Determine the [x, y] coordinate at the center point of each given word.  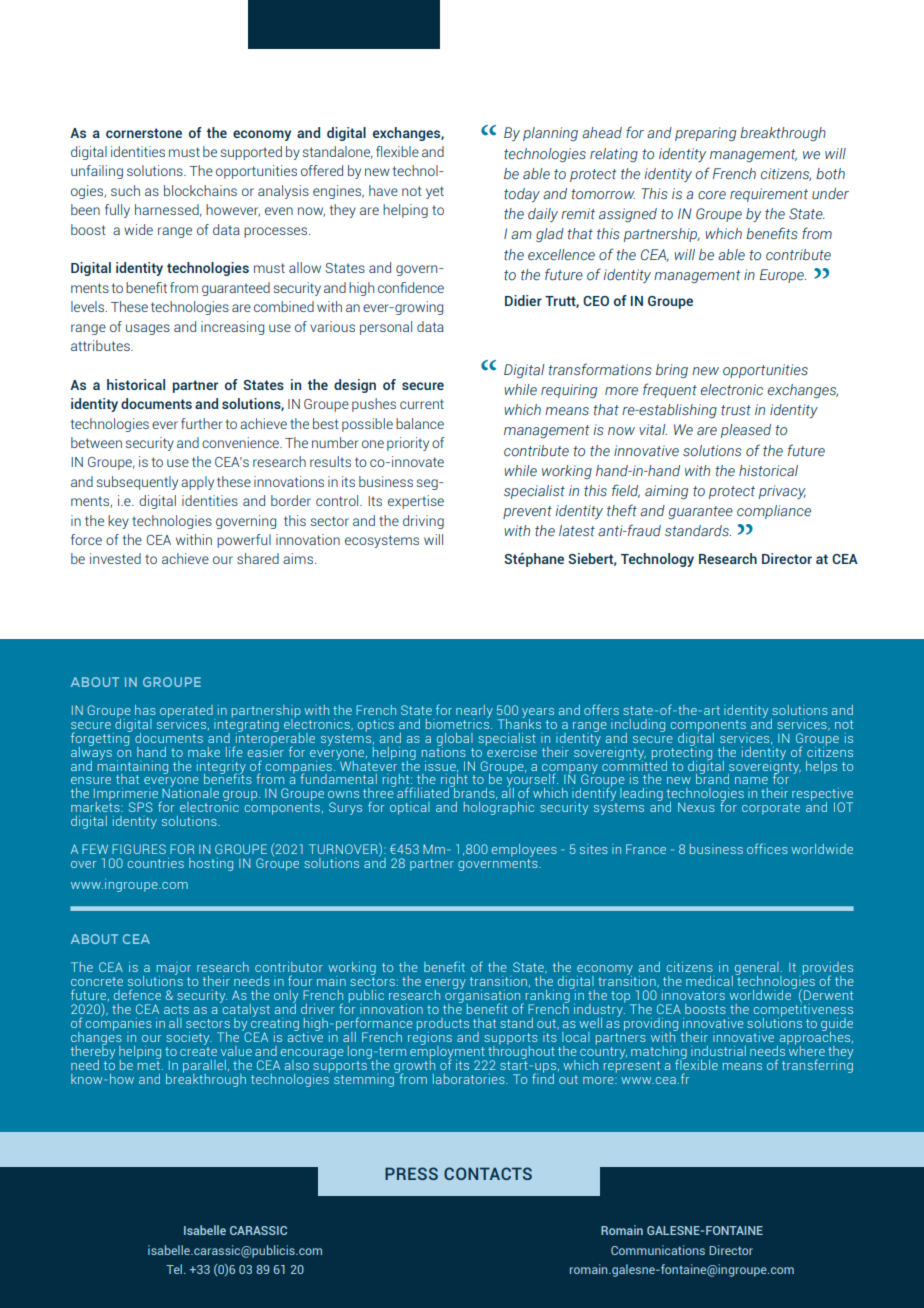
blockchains [200, 190]
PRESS [411, 1173]
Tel [175, 1269]
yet [435, 192]
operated [187, 712]
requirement [769, 195]
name [751, 780]
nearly [474, 712]
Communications [658, 1250]
